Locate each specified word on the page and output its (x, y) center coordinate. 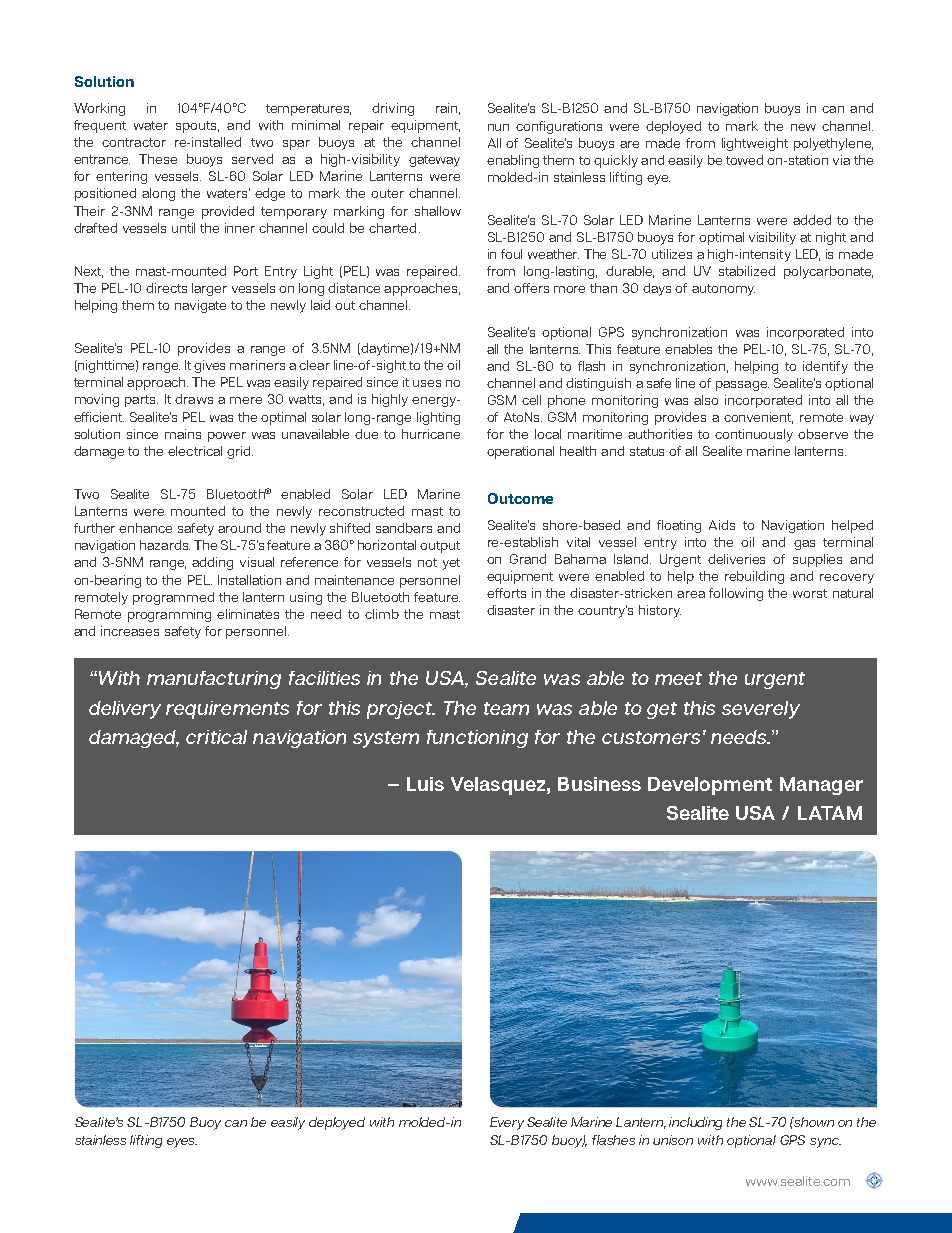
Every (507, 1123)
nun (498, 127)
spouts (197, 127)
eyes (182, 1143)
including (695, 1123)
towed (744, 160)
